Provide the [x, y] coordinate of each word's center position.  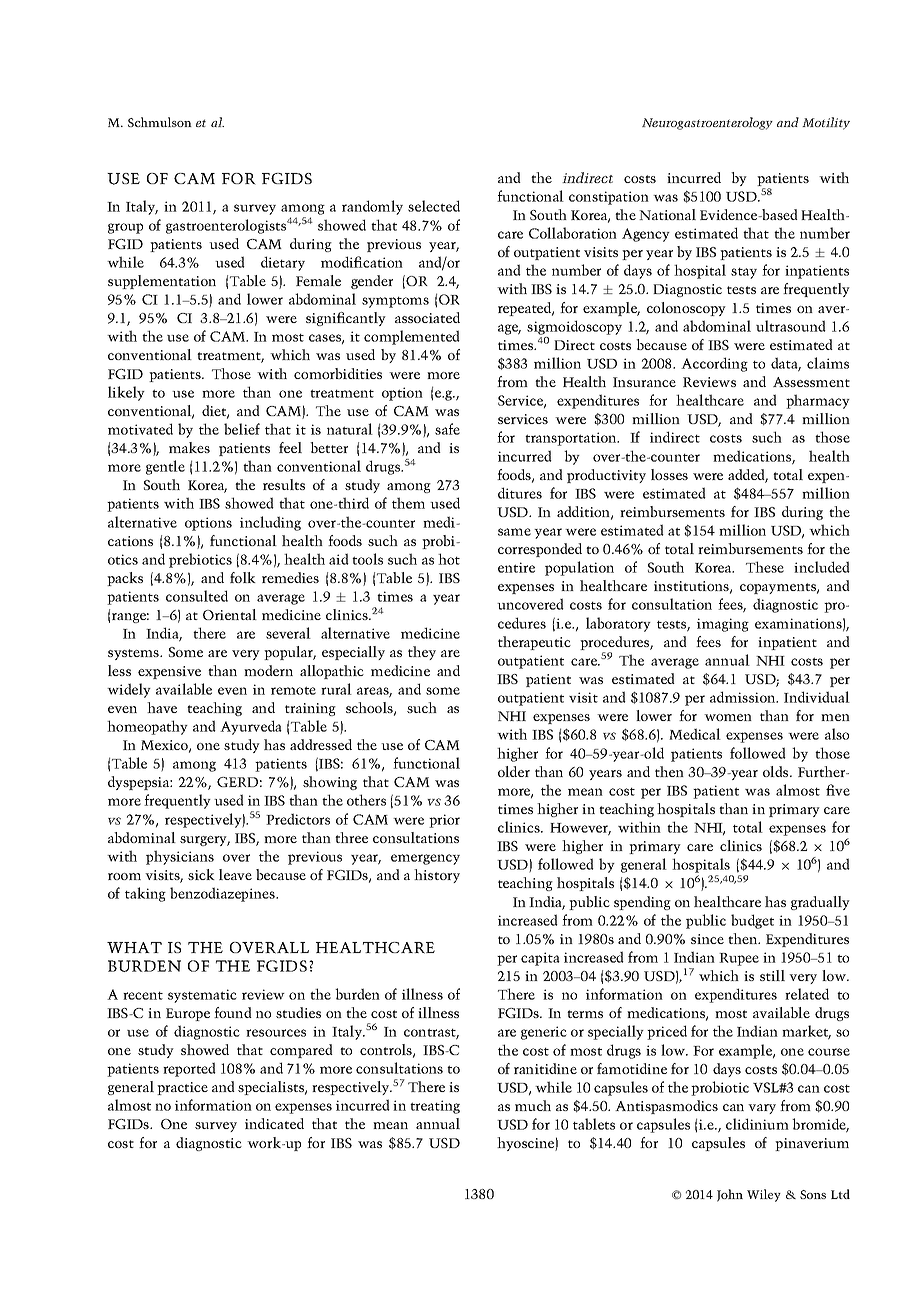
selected [434, 206]
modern [268, 670]
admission [744, 697]
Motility [826, 123]
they [422, 653]
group [125, 228]
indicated [274, 1123]
